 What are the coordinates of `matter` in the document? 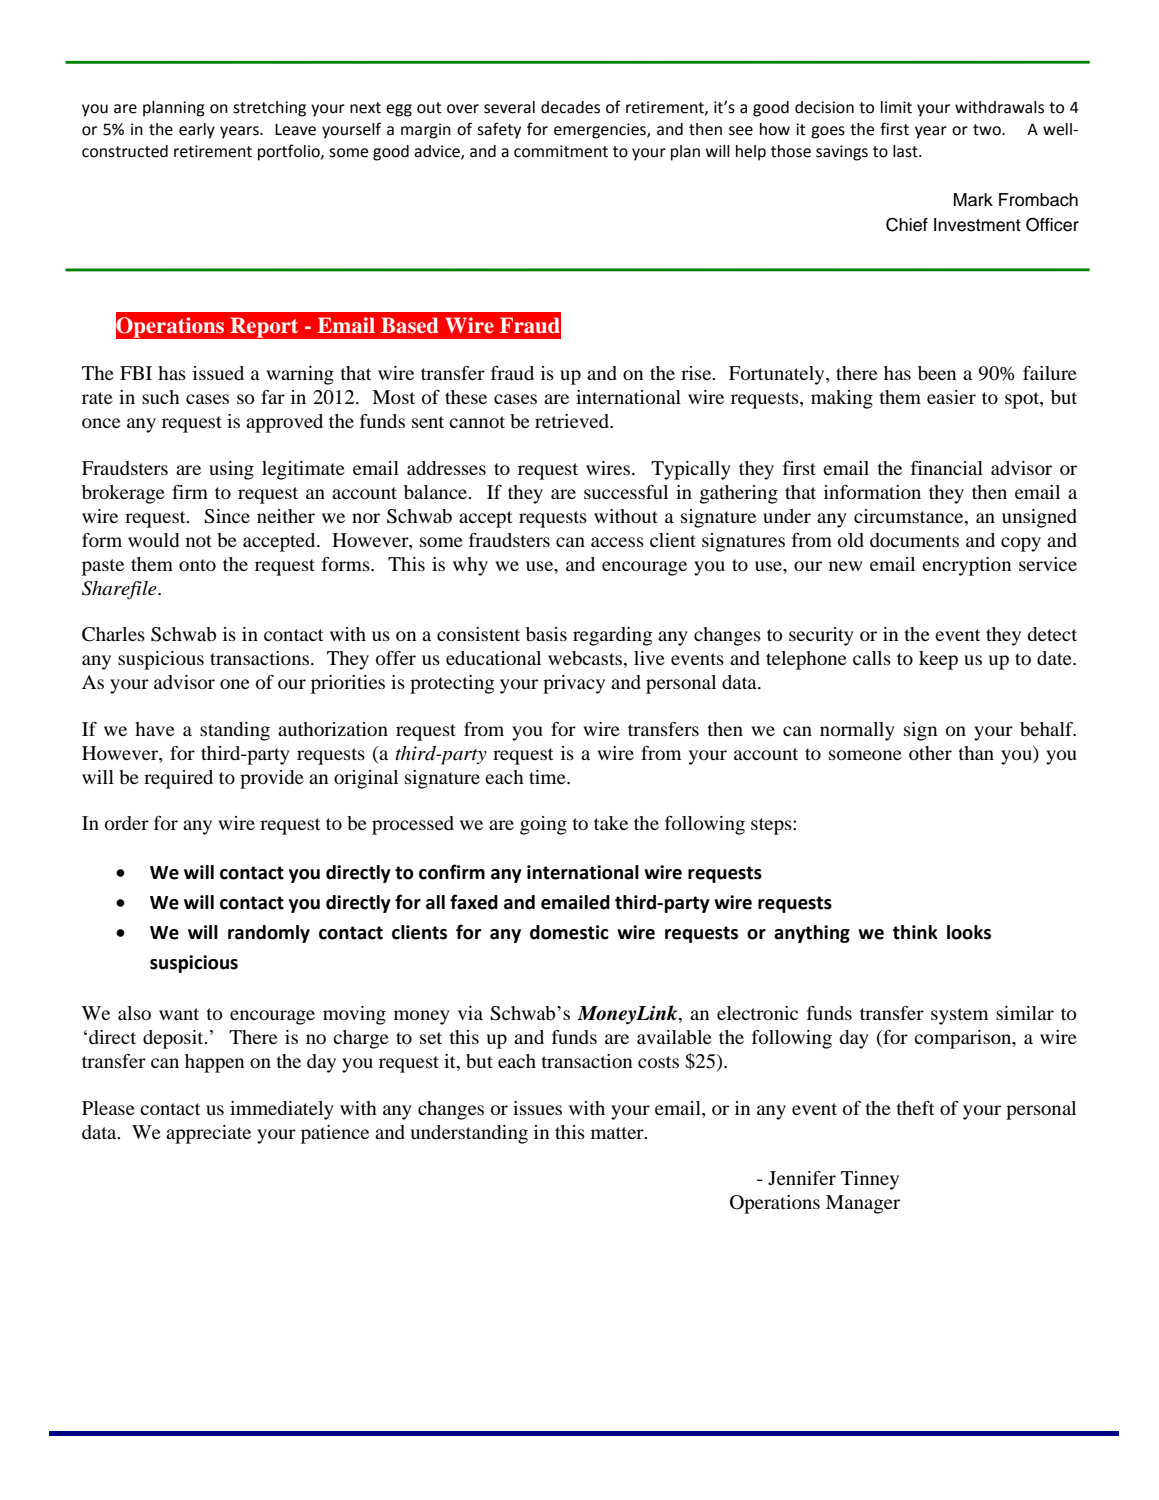 It's located at (618, 1133).
